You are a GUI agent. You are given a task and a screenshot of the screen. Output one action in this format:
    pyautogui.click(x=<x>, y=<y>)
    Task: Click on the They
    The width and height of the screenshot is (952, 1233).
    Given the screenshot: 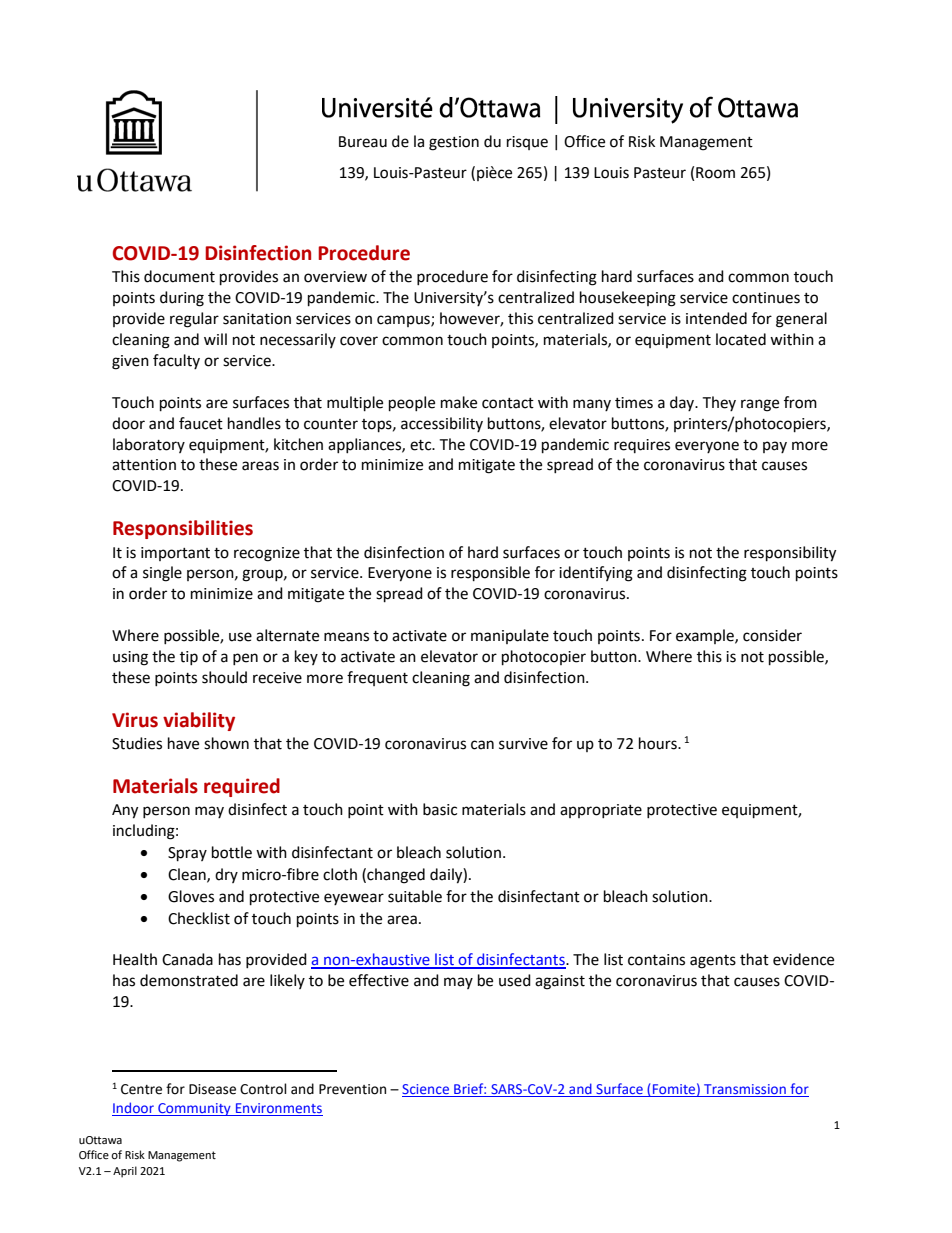 What is the action you would take?
    pyautogui.click(x=719, y=403)
